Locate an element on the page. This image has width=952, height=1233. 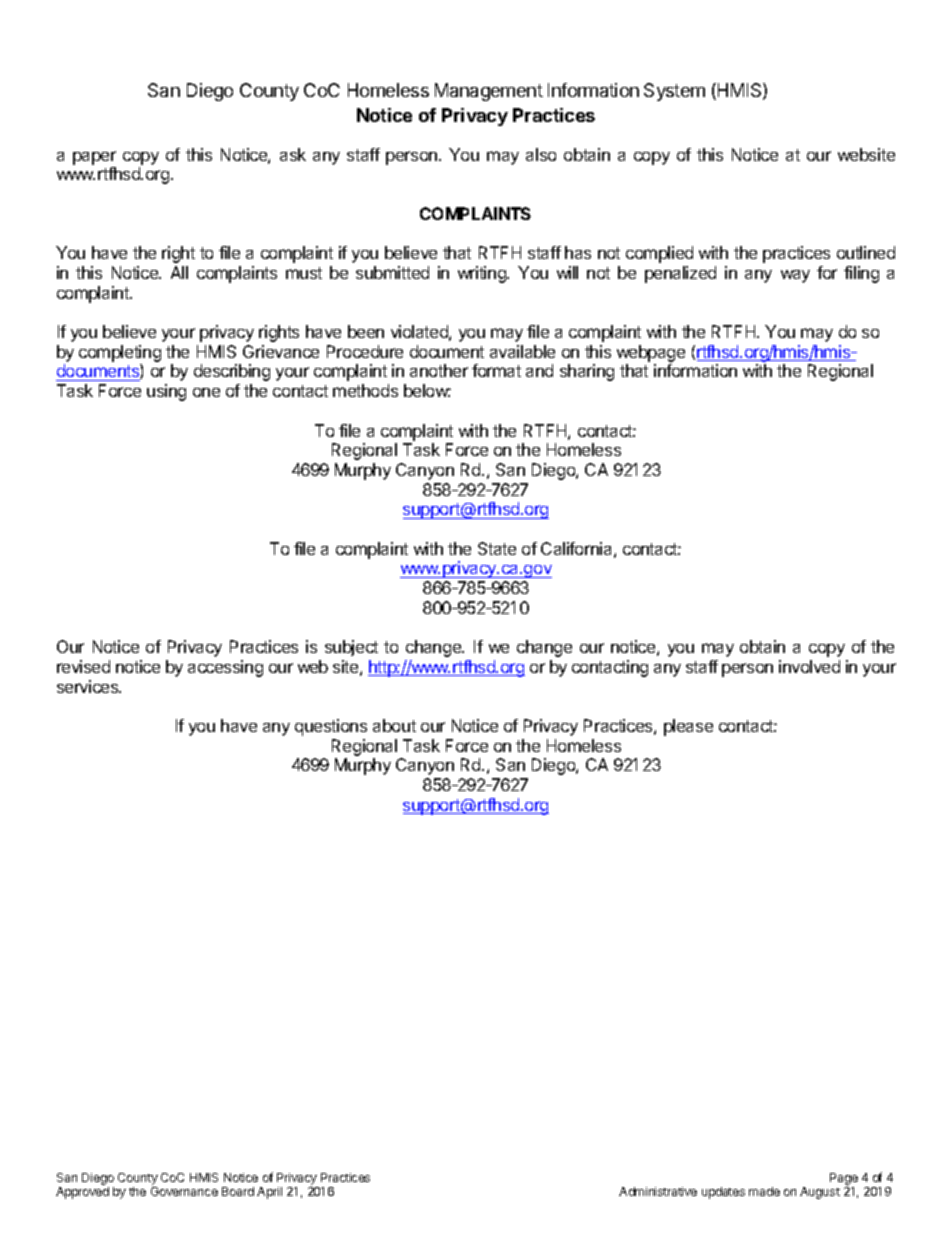
subject is located at coordinates (351, 648).
